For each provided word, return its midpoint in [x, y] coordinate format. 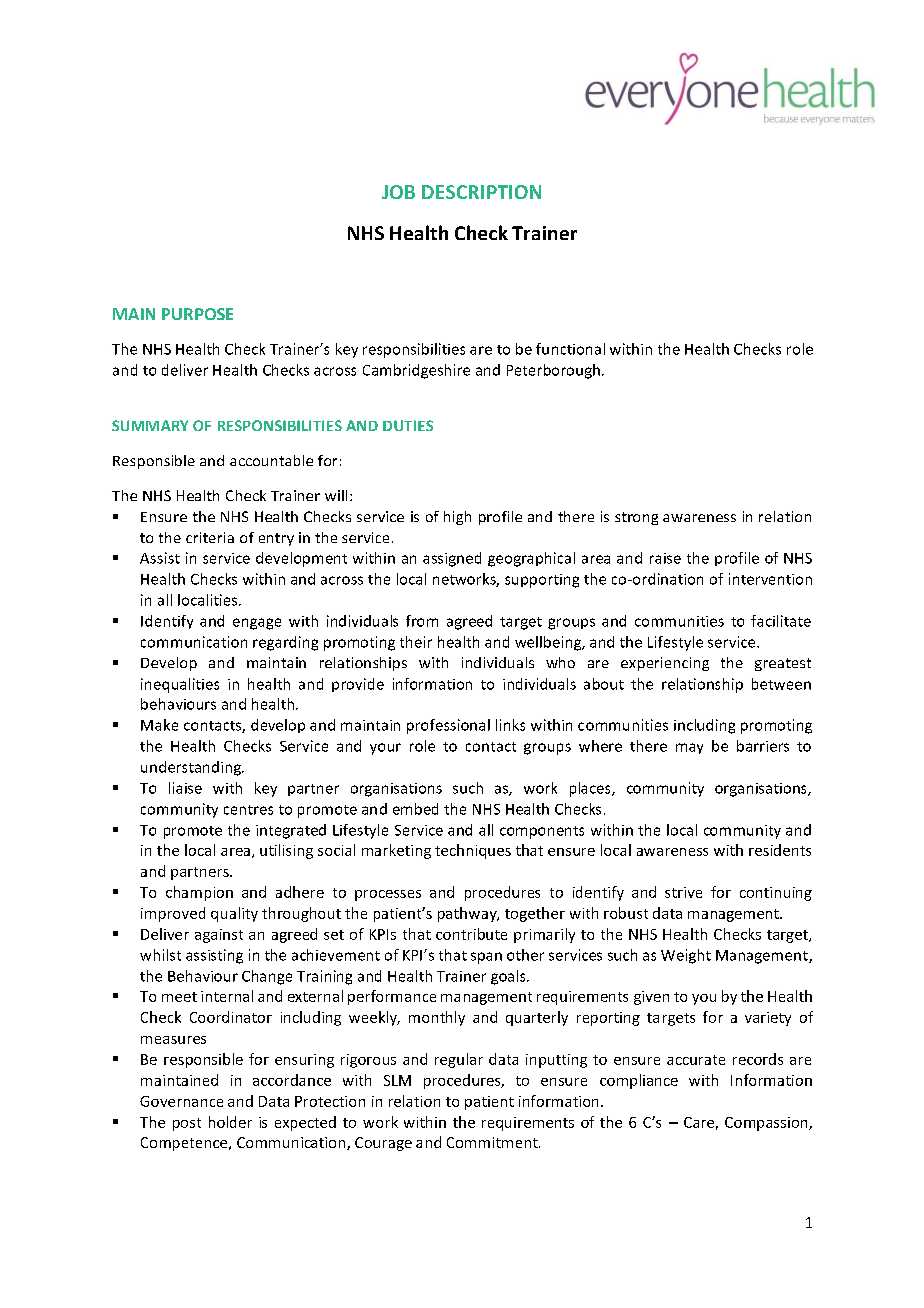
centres [248, 810]
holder [230, 1122]
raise [665, 558]
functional [570, 349]
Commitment [493, 1142]
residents [780, 850]
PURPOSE [197, 314]
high [457, 518]
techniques [473, 851]
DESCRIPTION [481, 192]
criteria [210, 537]
